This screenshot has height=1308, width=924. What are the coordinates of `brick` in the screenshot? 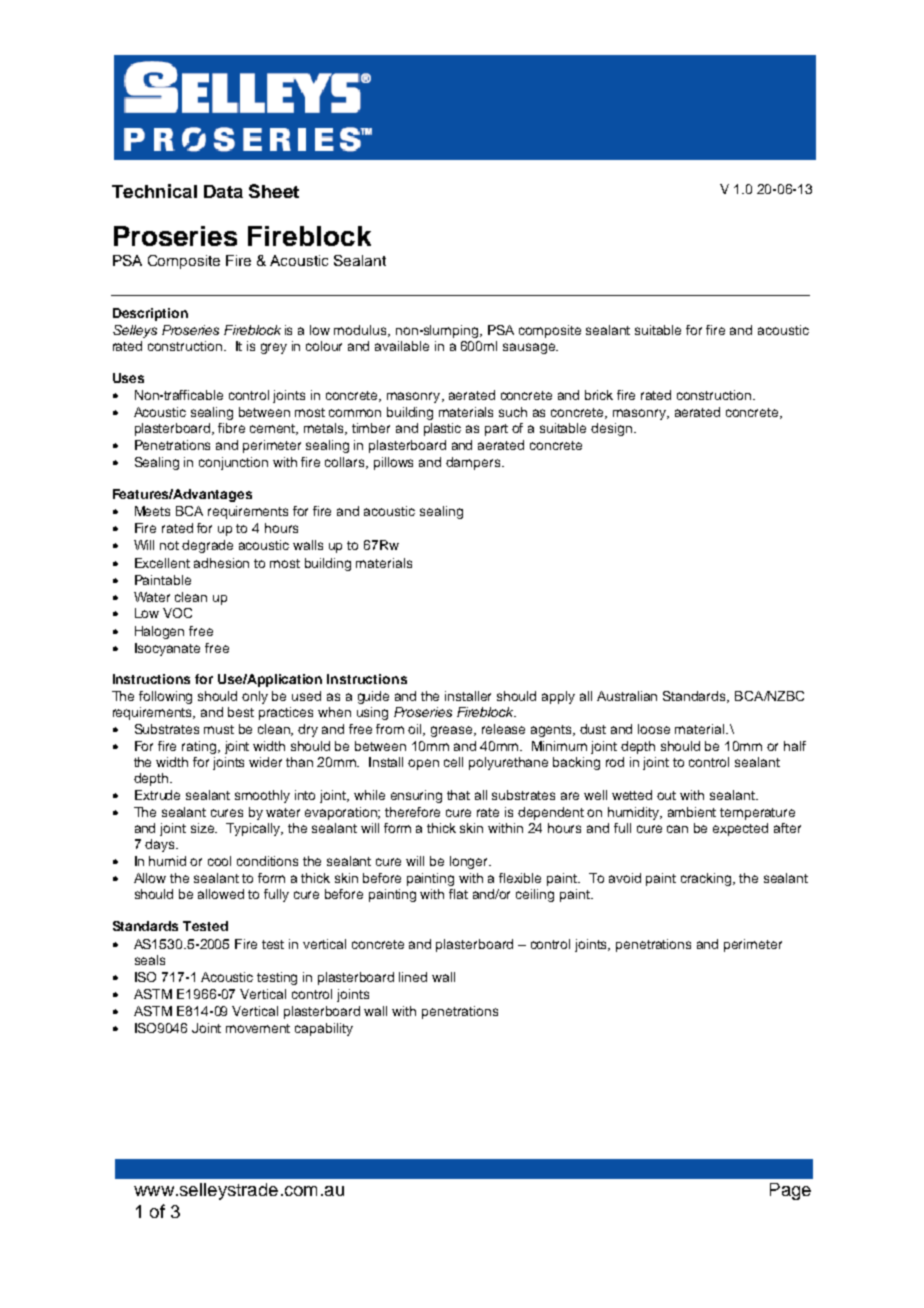 It's located at (599, 395).
